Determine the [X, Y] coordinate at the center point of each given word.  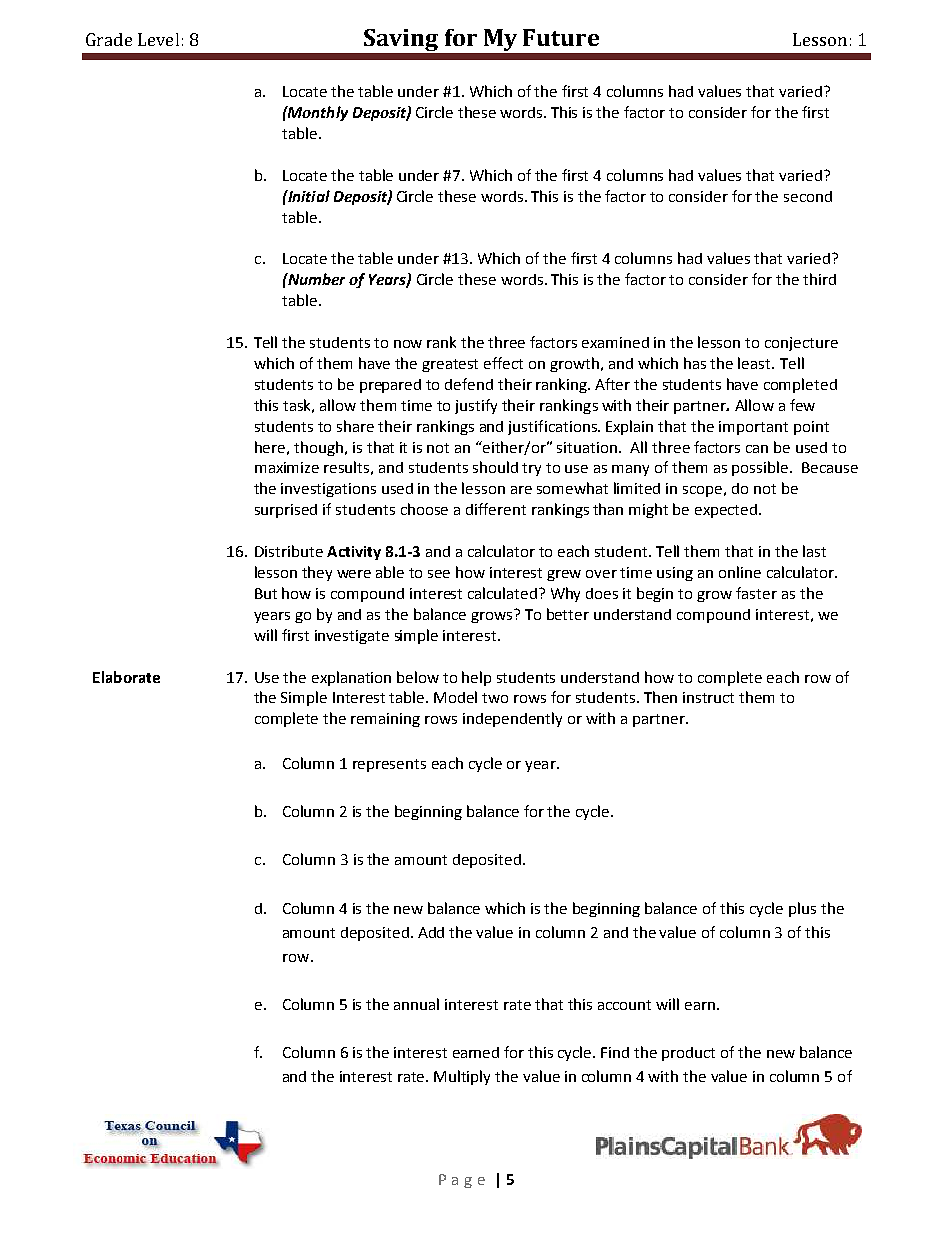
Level [158, 39]
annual [416, 1004]
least [755, 363]
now [408, 344]
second [808, 196]
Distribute [289, 551]
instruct [708, 697]
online [740, 572]
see [439, 574]
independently [512, 719]
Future [561, 37]
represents [389, 765]
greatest [450, 365]
